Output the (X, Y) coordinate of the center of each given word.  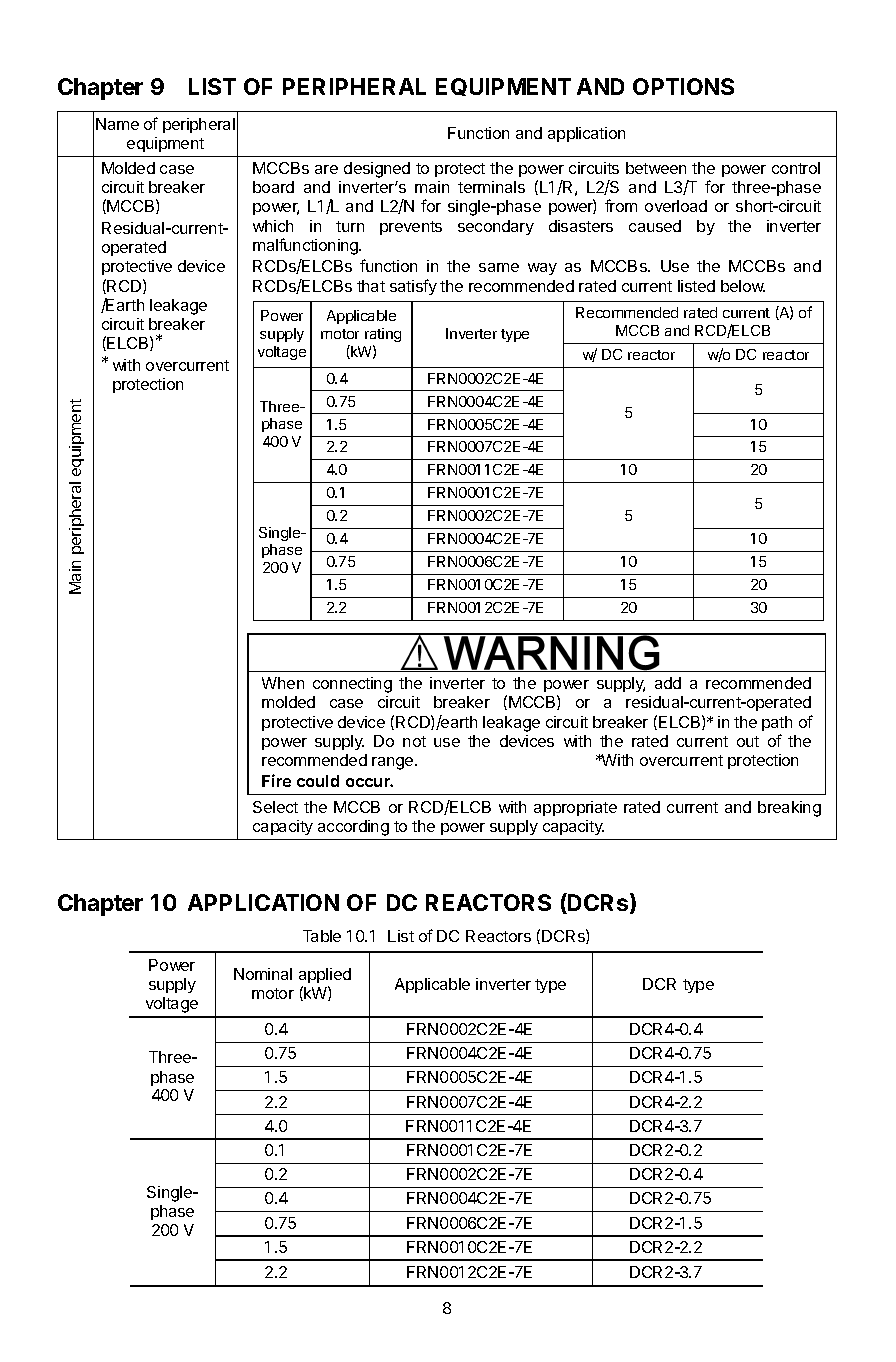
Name (117, 124)
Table (322, 936)
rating (383, 335)
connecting (352, 685)
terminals (491, 187)
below (743, 286)
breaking (789, 809)
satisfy (413, 287)
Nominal (263, 974)
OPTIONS (683, 86)
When (283, 683)
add (668, 683)
